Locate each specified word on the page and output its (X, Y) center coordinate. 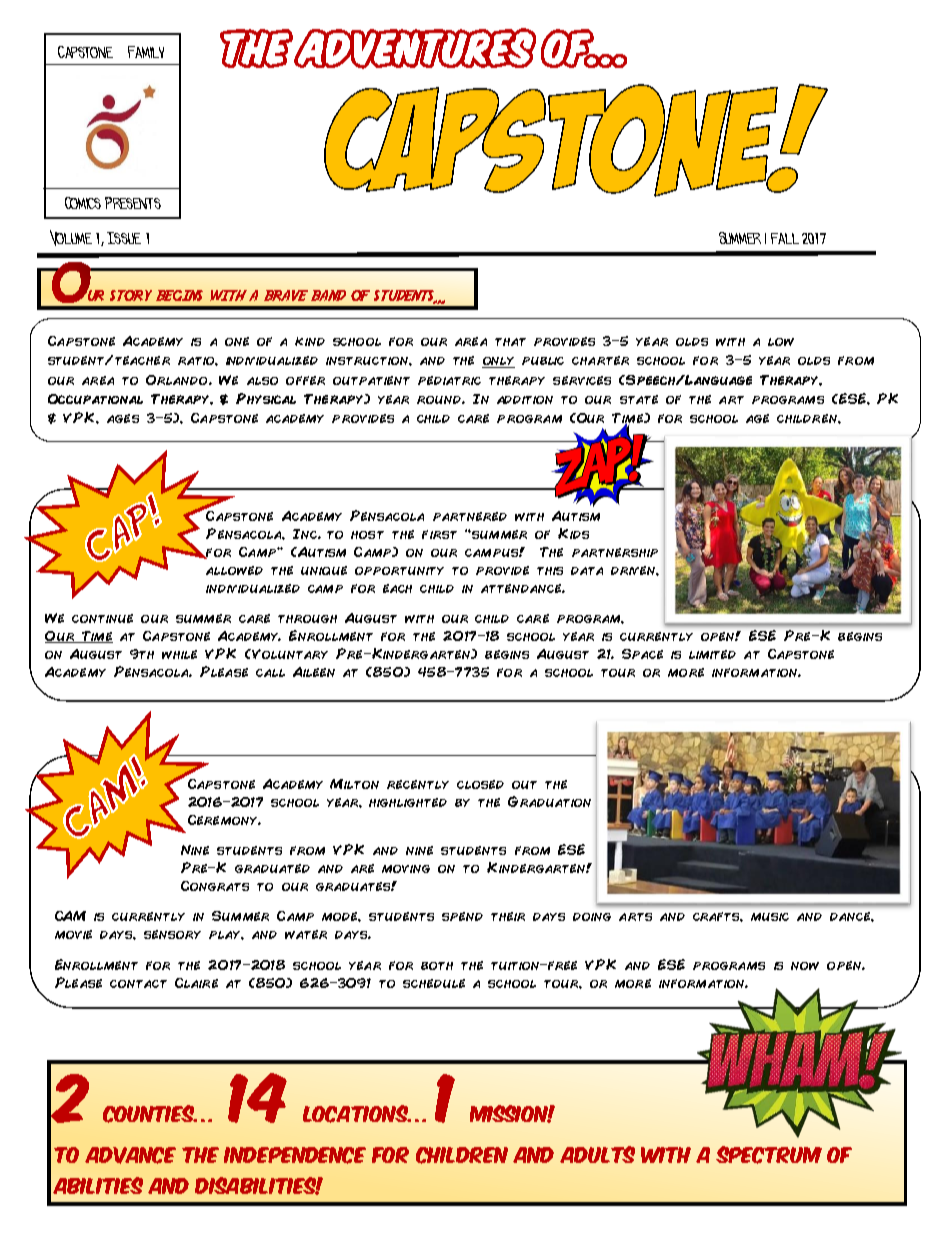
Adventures (415, 48)
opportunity (399, 571)
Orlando (178, 380)
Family (146, 52)
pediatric (449, 380)
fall (785, 238)
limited (712, 654)
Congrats (215, 886)
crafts (718, 917)
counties (150, 1114)
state (639, 399)
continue (102, 618)
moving (406, 869)
